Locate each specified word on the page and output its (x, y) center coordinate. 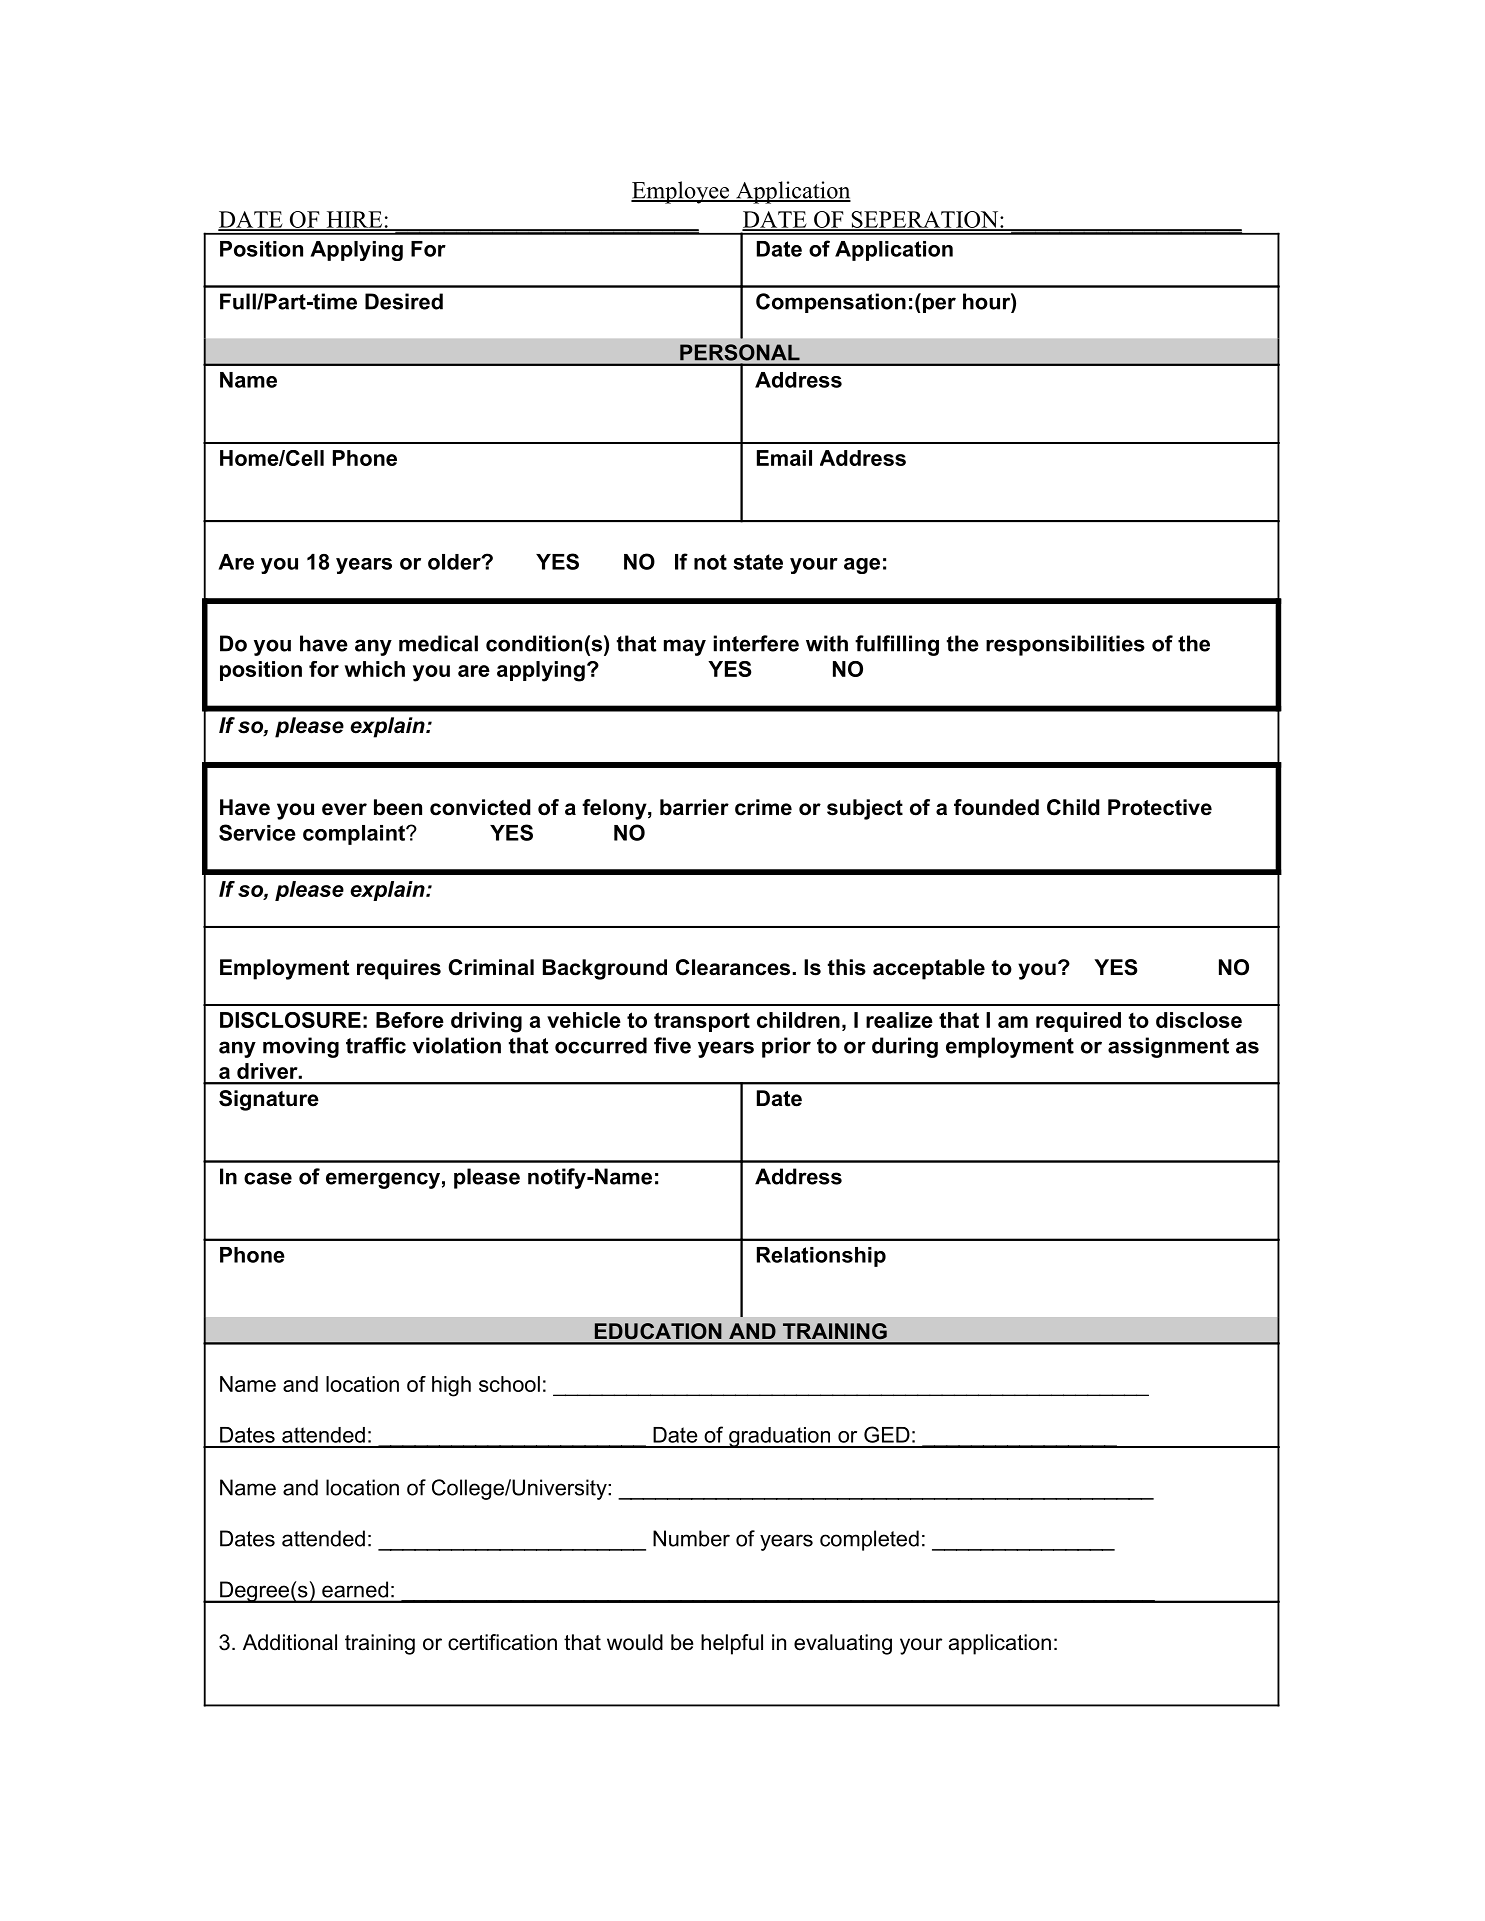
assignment (1168, 1047)
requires (399, 969)
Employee (681, 192)
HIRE (354, 220)
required (1078, 1022)
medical (438, 643)
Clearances (733, 967)
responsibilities (1065, 645)
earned (355, 1589)
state (758, 562)
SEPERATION (925, 220)
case (268, 1178)
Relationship (821, 1257)
